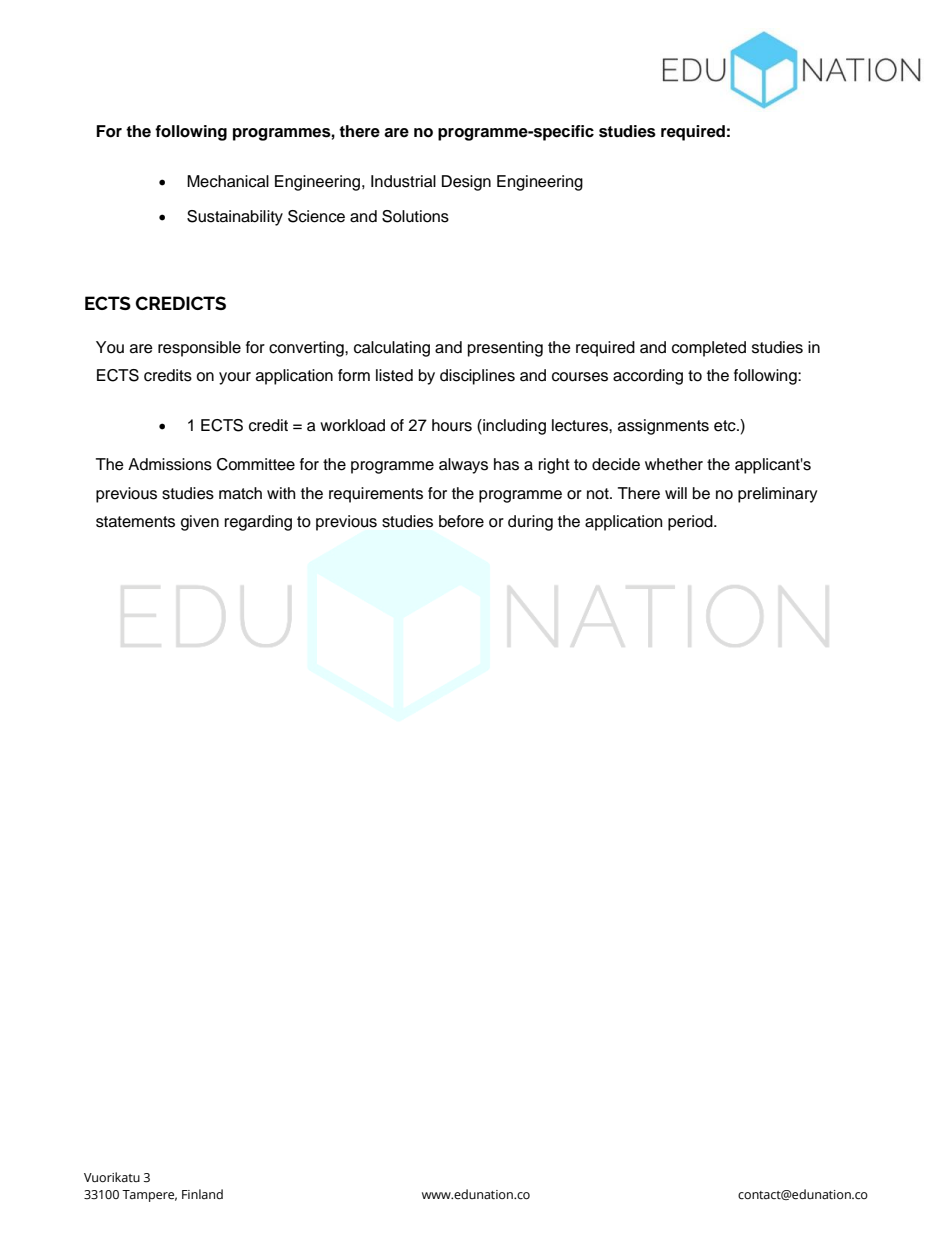 This page has width=952, height=1233. Describe the element at coordinates (463, 466) in the page. I see `always` at that location.
